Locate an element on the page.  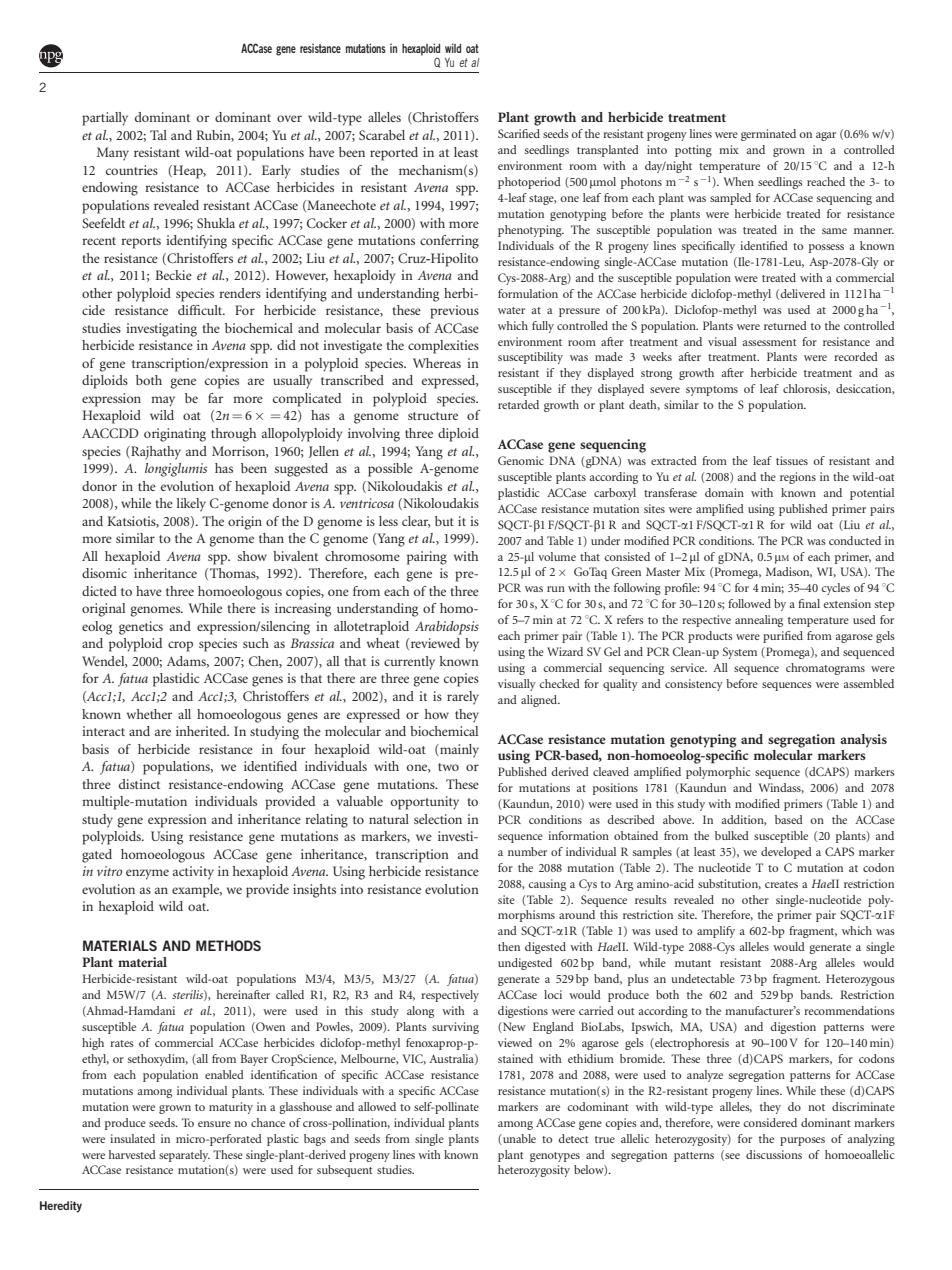
enzyme is located at coordinates (147, 874).
